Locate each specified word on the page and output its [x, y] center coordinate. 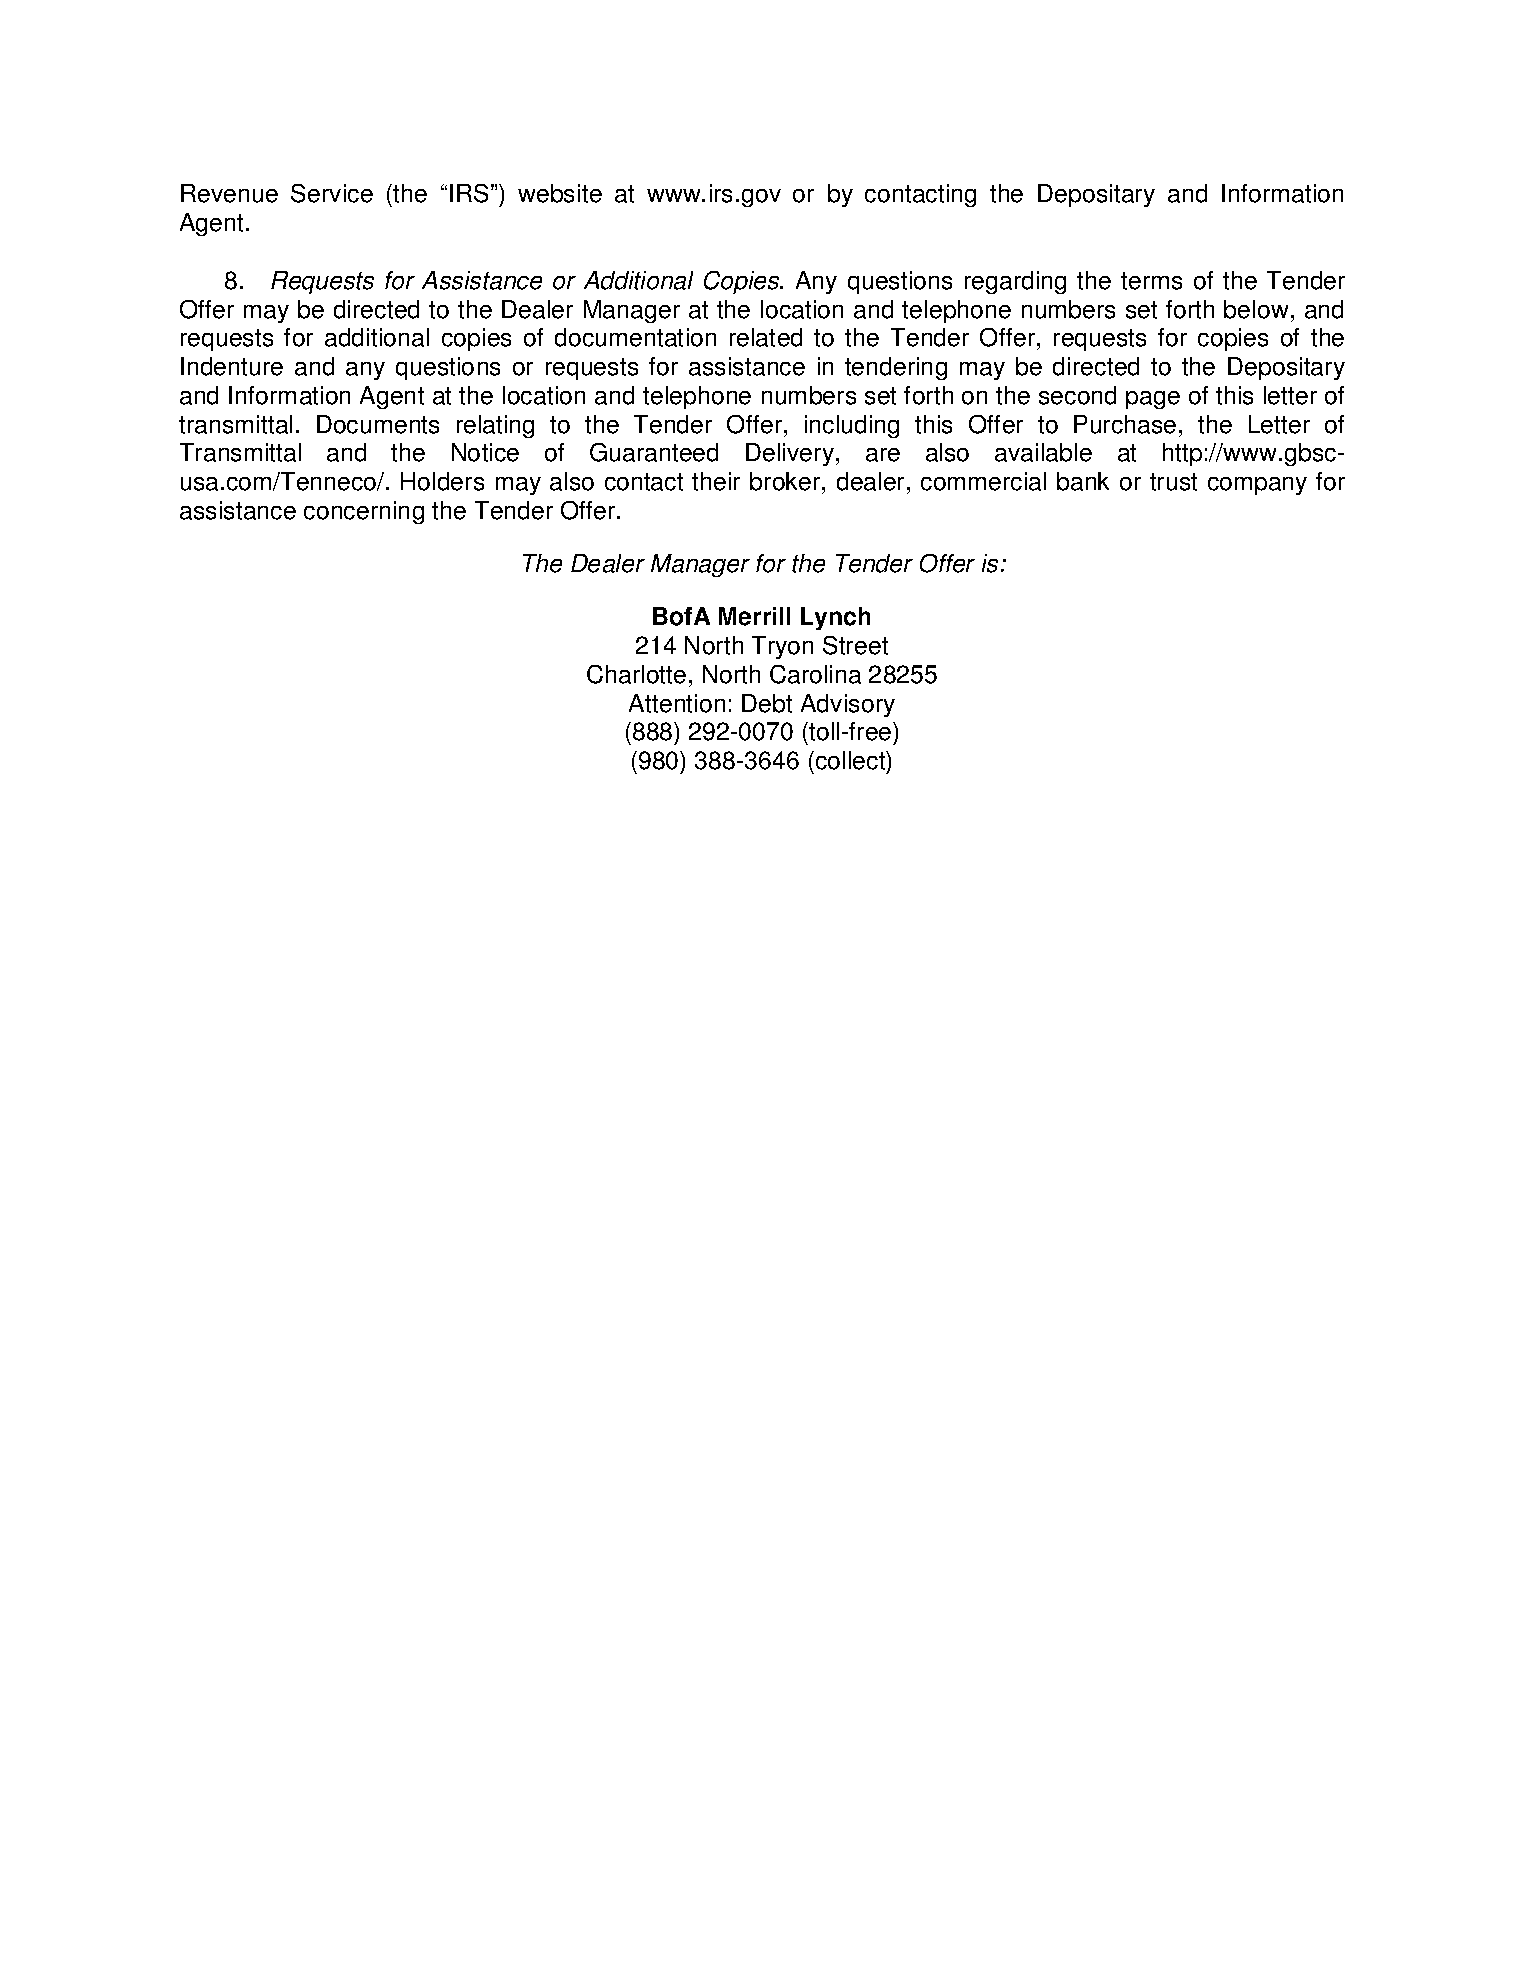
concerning [364, 512]
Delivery [791, 454]
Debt [767, 703]
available [1043, 452]
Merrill [754, 616]
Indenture [232, 366]
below [1256, 309]
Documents [378, 424]
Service [332, 193]
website [560, 193]
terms [1151, 281]
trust [1173, 482]
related [766, 337]
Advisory [848, 705]
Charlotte [636, 674]
